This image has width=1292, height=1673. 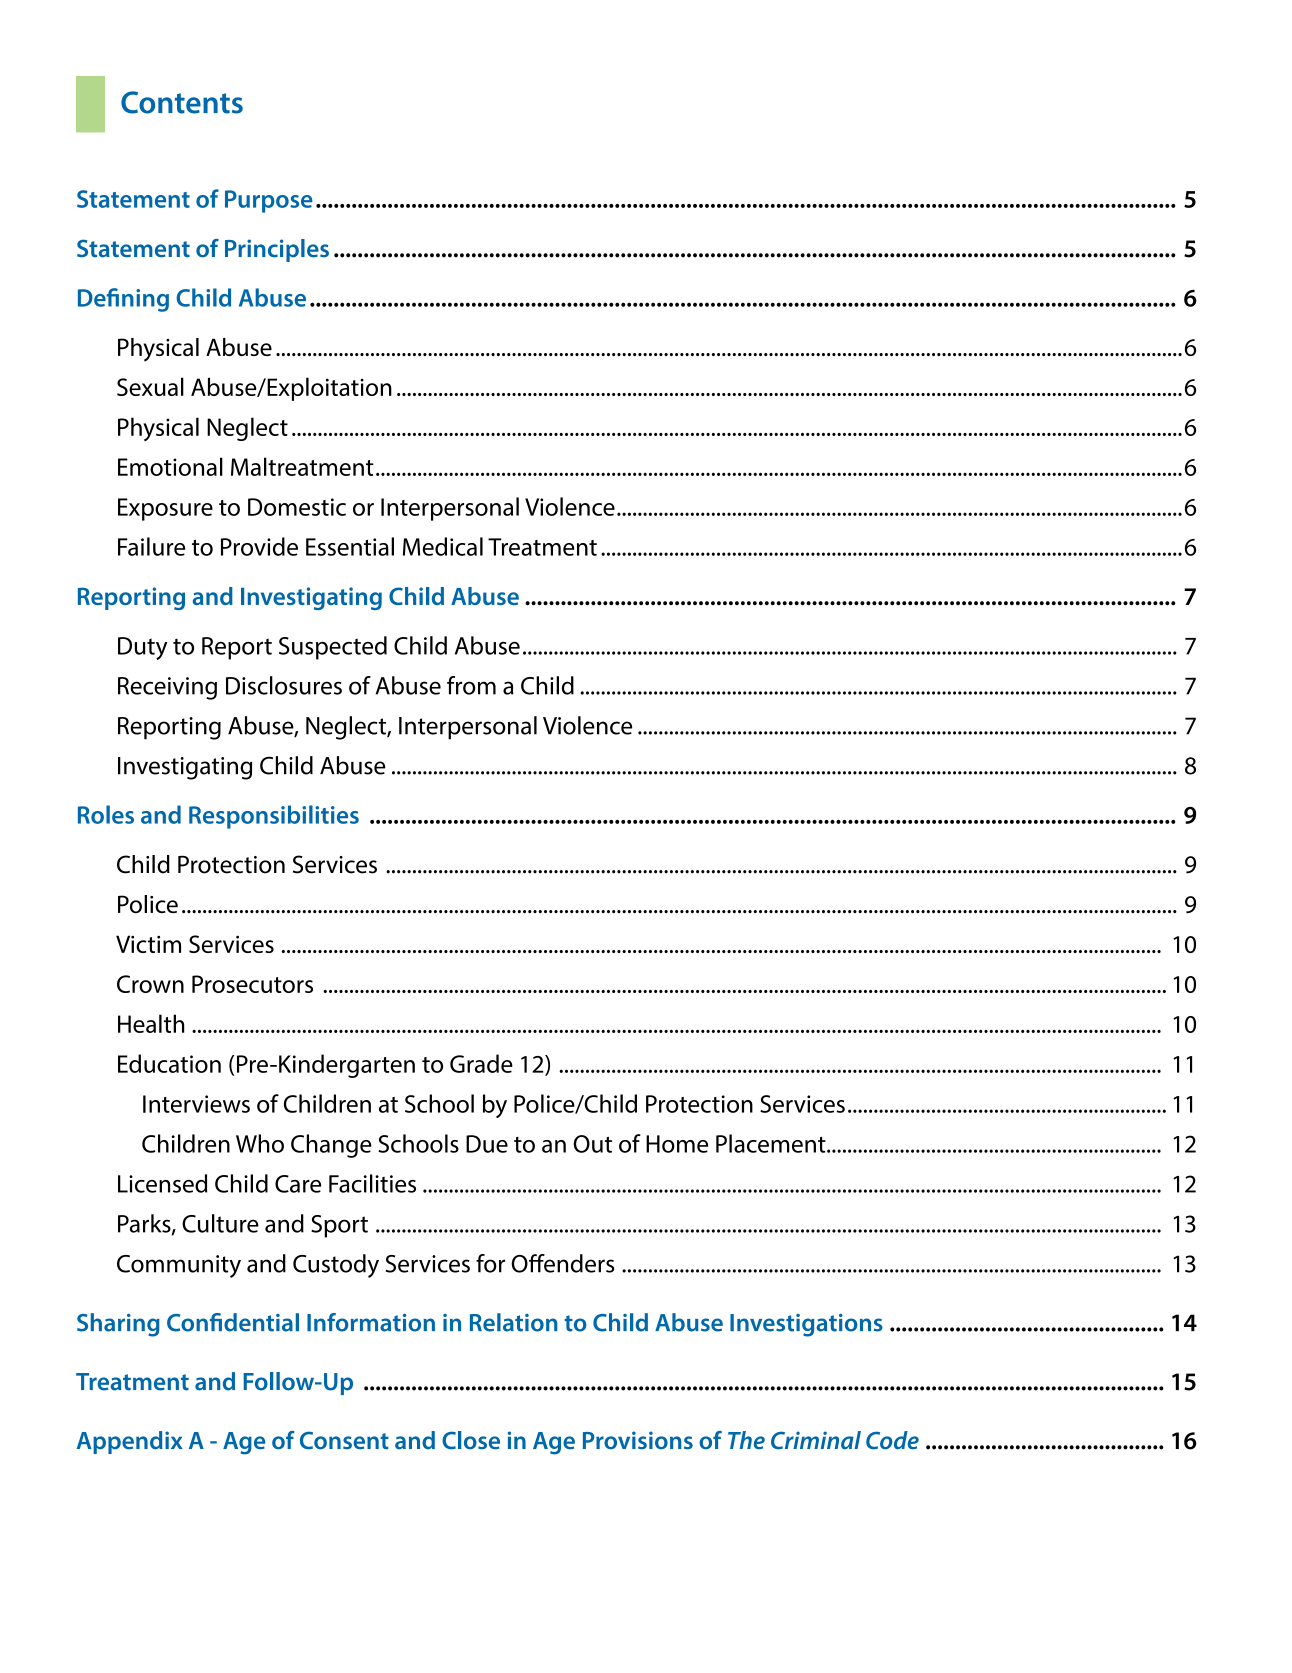 What do you see at coordinates (772, 1143) in the image?
I see `Placement` at bounding box center [772, 1143].
